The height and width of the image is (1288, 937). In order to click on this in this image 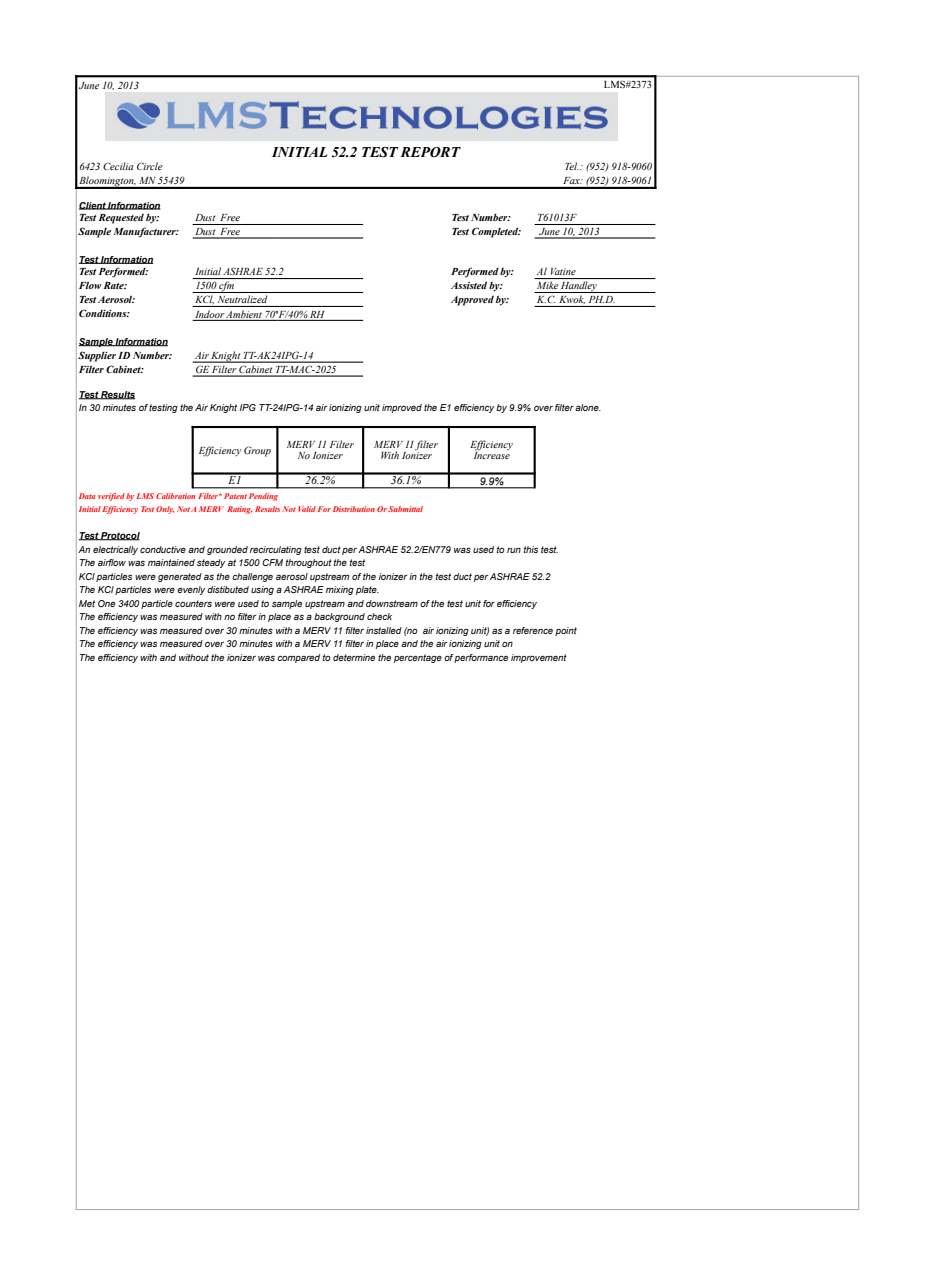, I will do `click(531, 549)`.
